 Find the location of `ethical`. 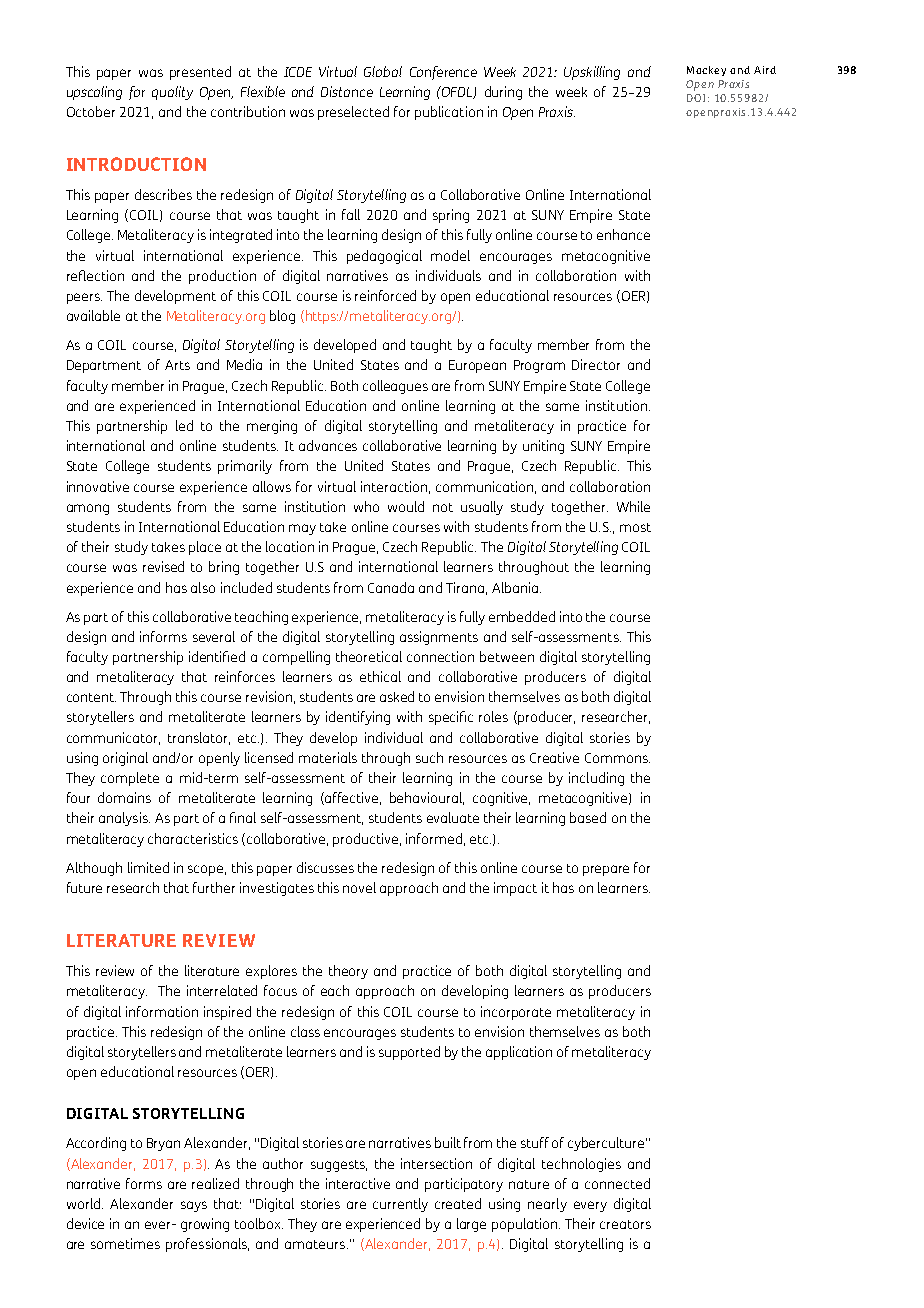

ethical is located at coordinates (380, 676).
